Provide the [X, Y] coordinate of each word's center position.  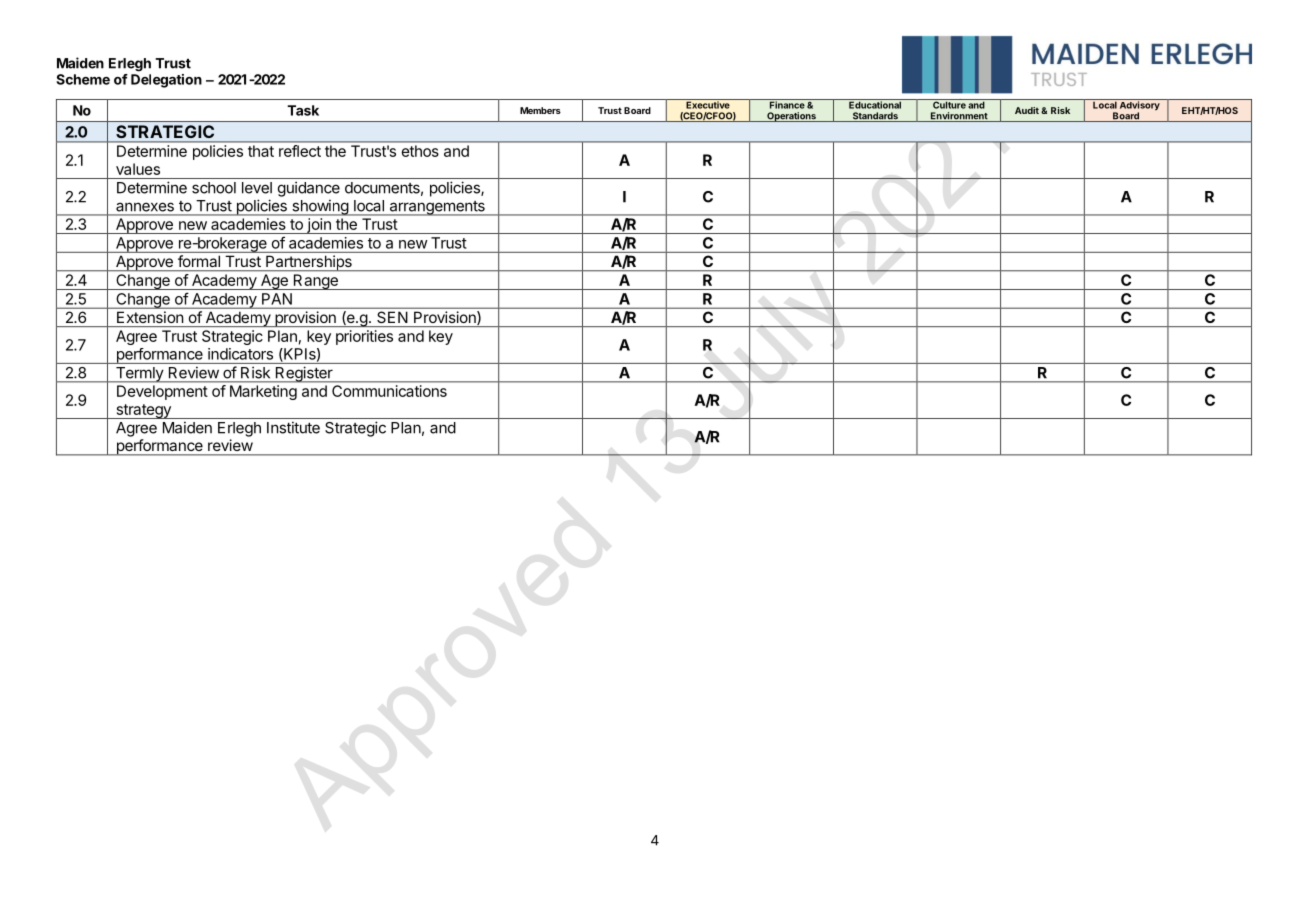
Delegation [166, 81]
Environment [959, 117]
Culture [949, 104]
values [138, 169]
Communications [389, 391]
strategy [143, 411]
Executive [708, 104]
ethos [420, 151]
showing [320, 207]
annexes [145, 207]
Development [162, 392]
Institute [293, 427]
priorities [364, 337]
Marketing [263, 392]
